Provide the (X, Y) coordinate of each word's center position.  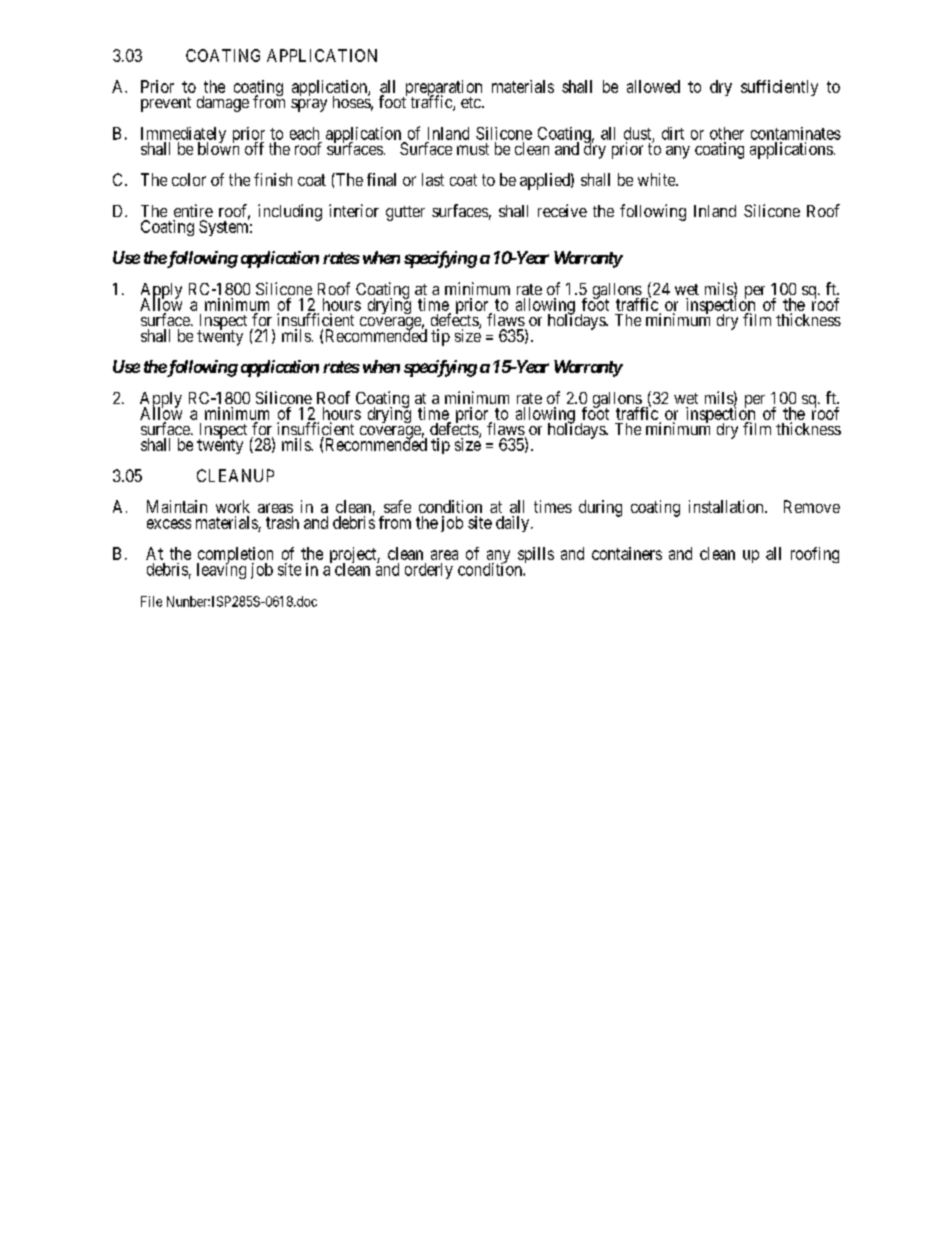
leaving (221, 570)
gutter (405, 213)
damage (223, 104)
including (290, 212)
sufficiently (779, 88)
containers (627, 553)
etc (472, 102)
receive (562, 210)
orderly (429, 571)
